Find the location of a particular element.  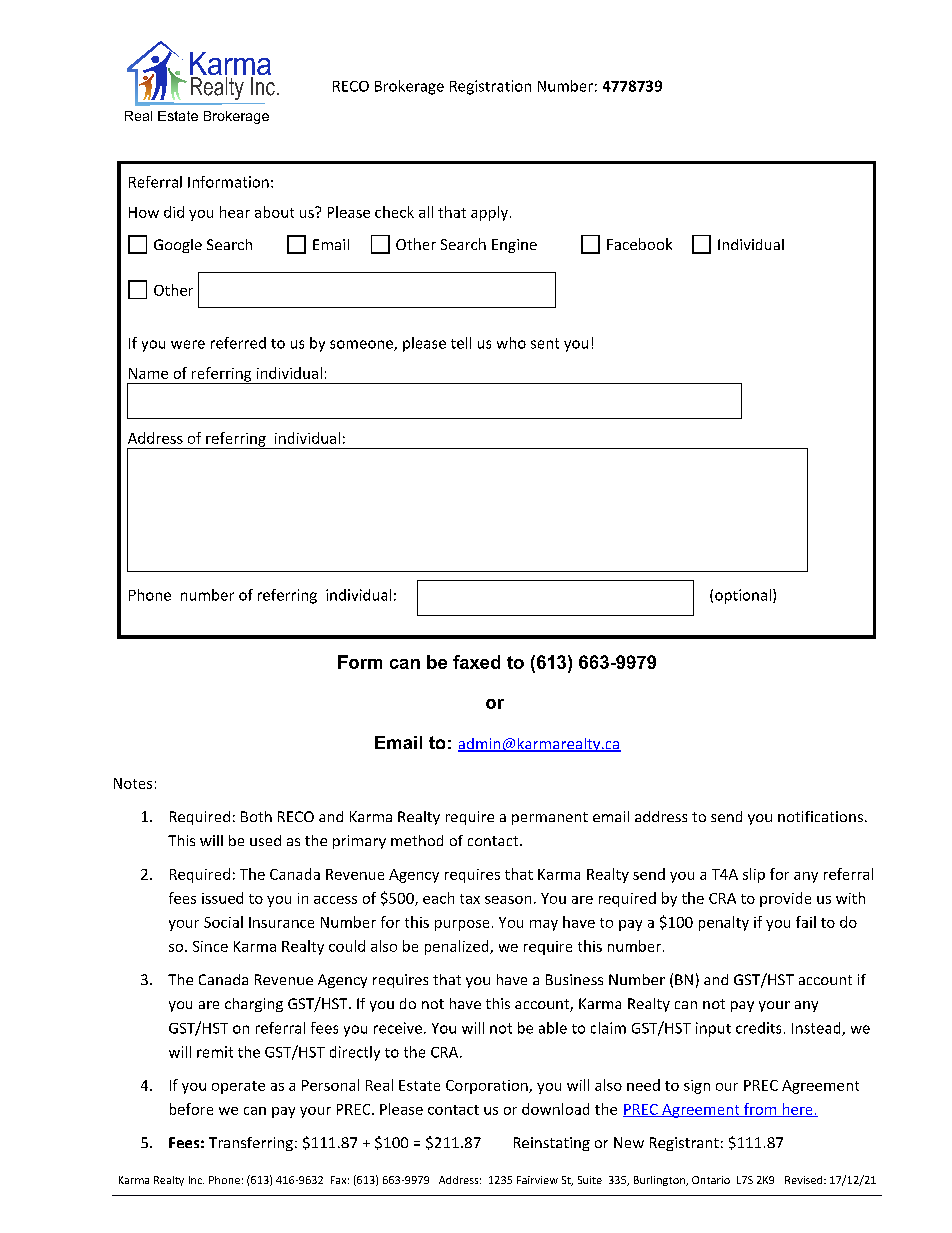

Reinstating is located at coordinates (552, 1144).
